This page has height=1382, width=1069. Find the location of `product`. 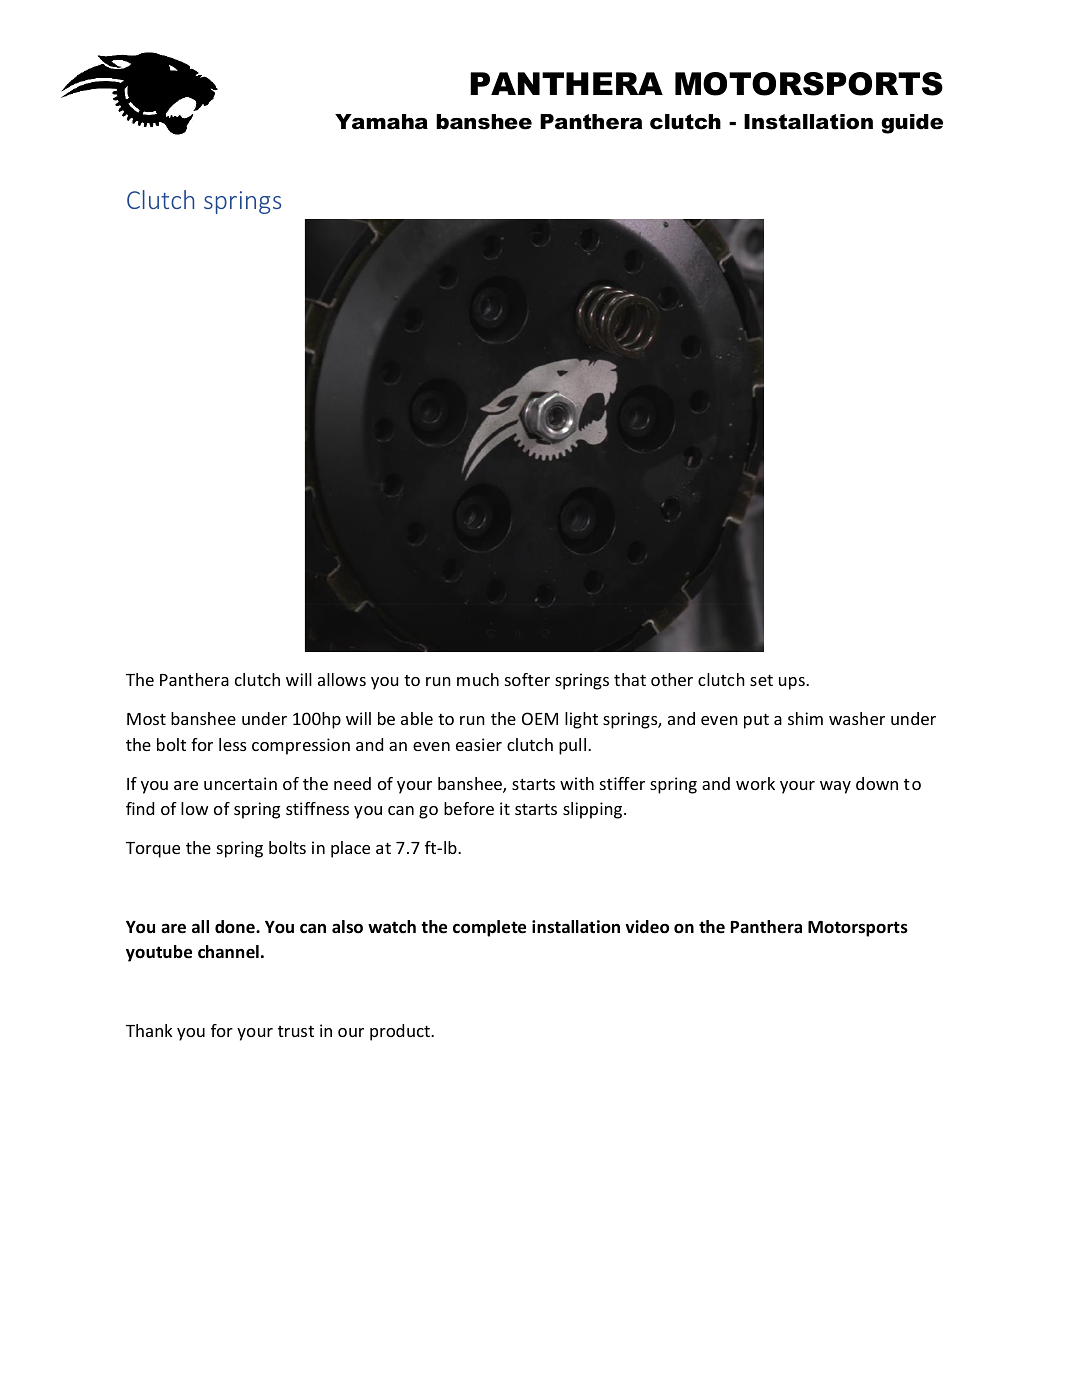

product is located at coordinates (401, 1032).
